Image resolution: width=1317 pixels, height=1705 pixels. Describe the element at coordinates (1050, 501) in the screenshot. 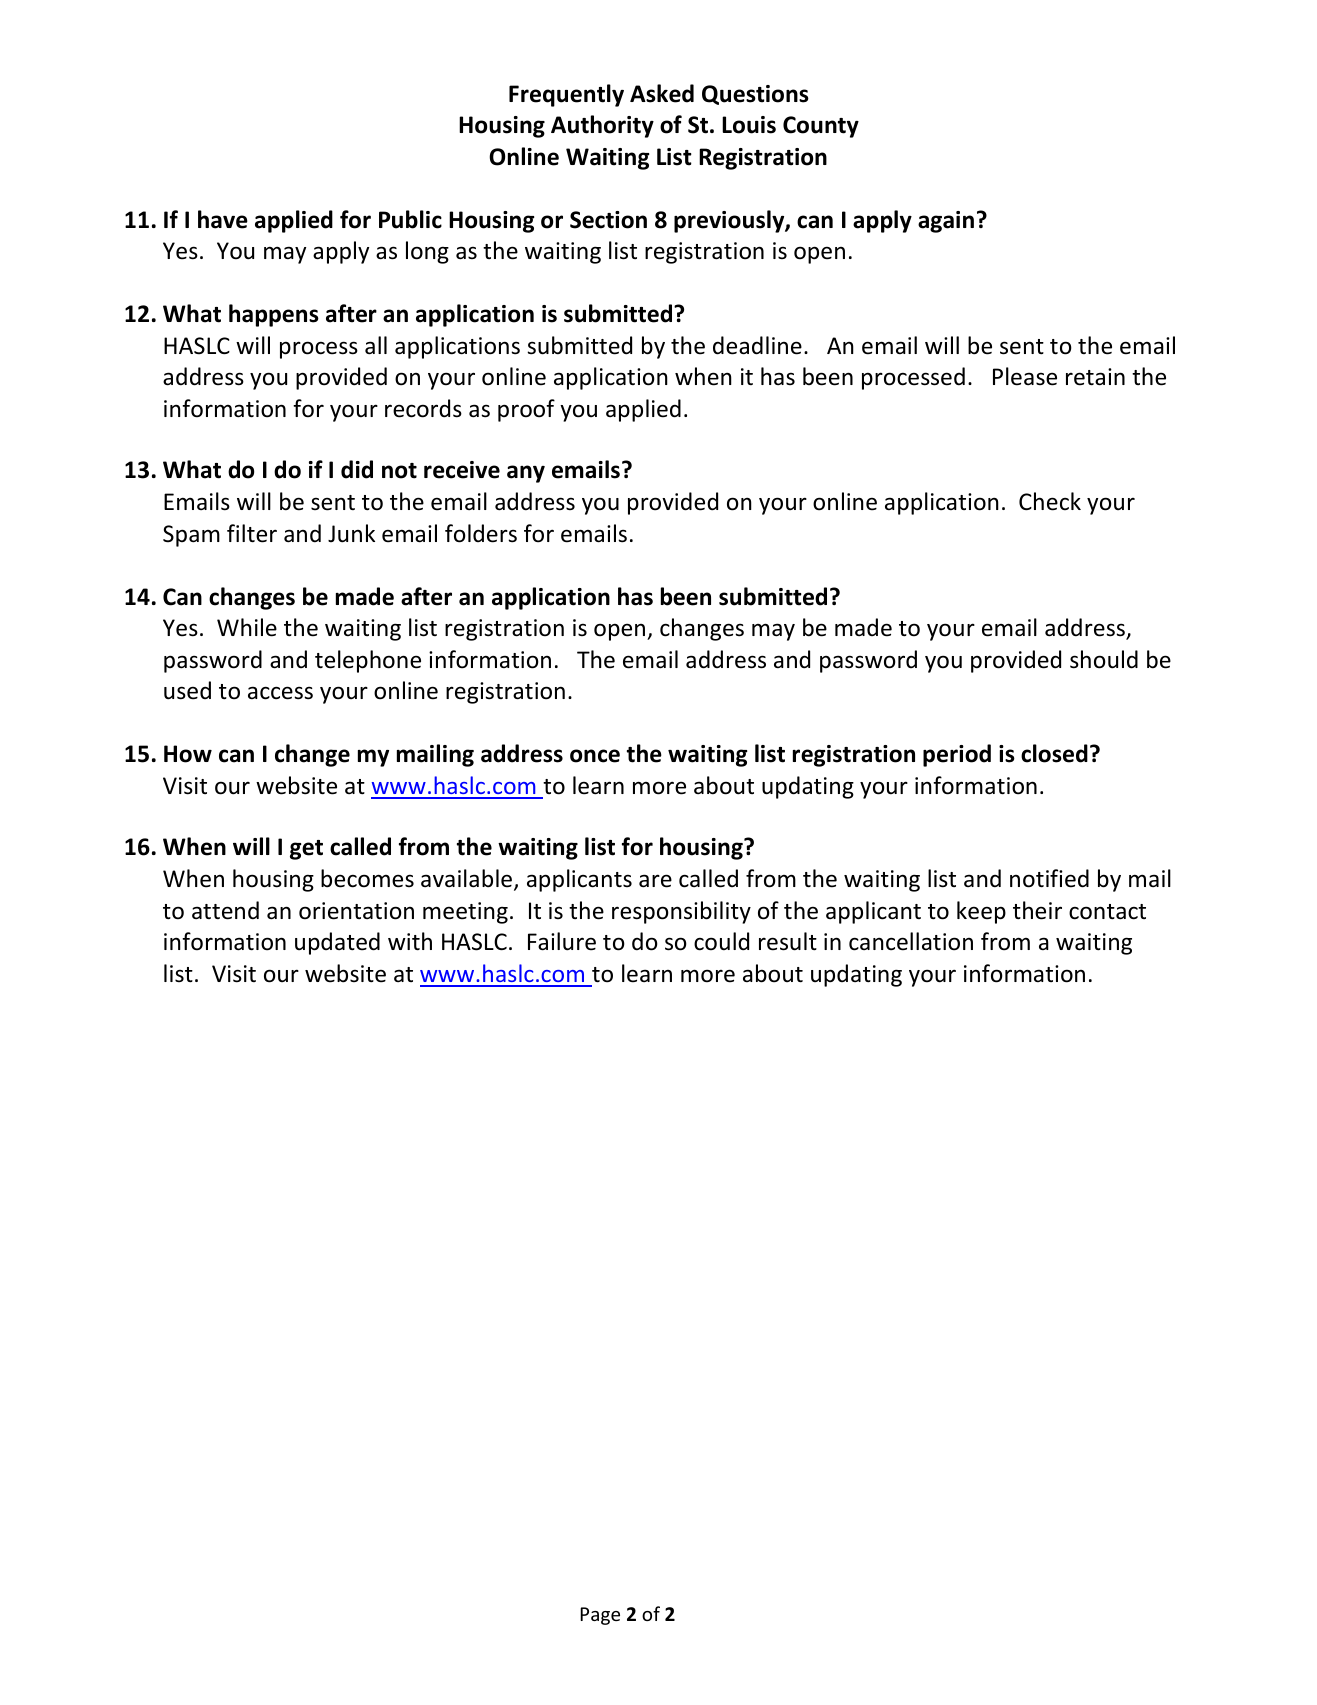

I see `Check` at that location.
